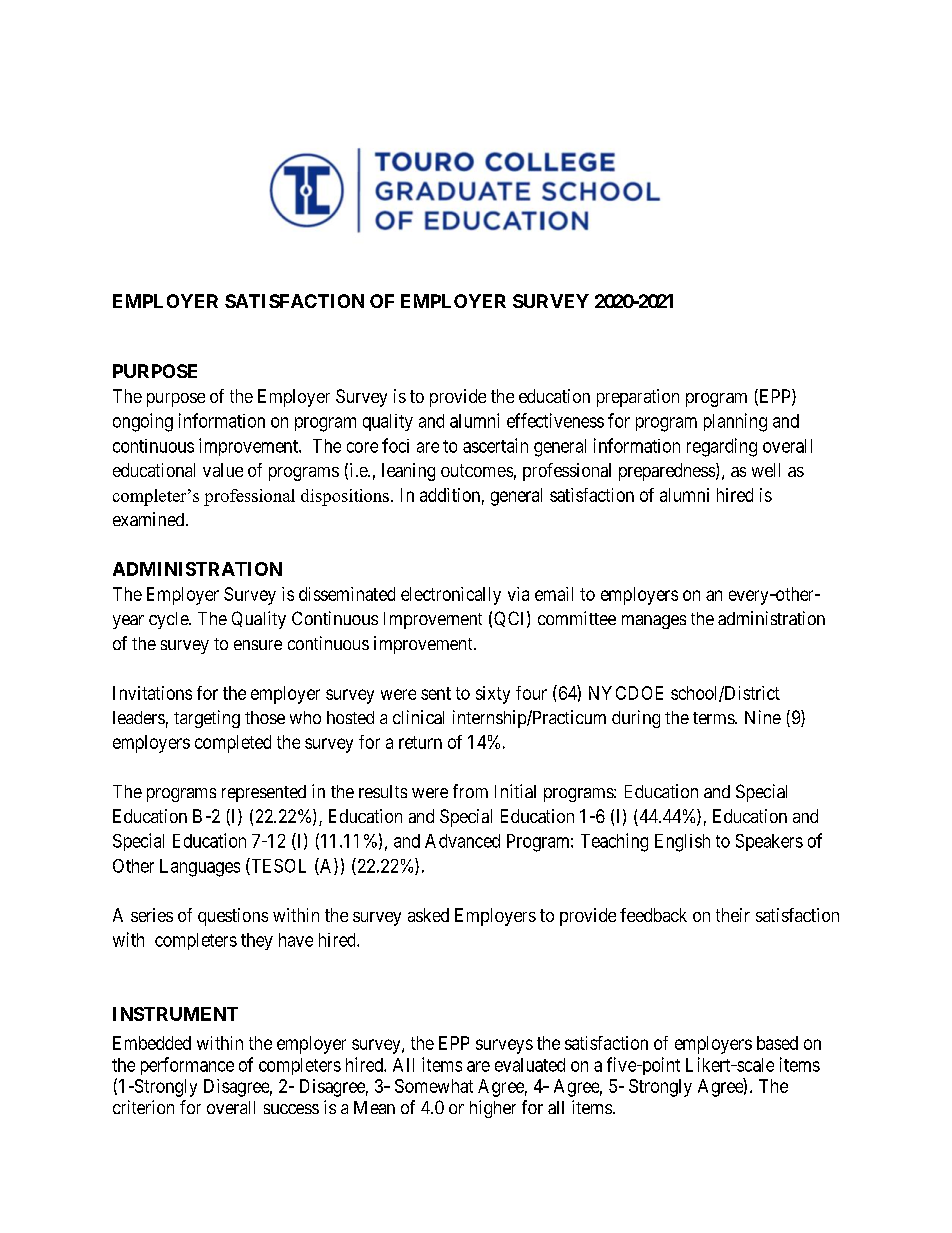 The width and height of the image is (952, 1233). Describe the element at coordinates (207, 719) in the image. I see `targeting` at that location.
